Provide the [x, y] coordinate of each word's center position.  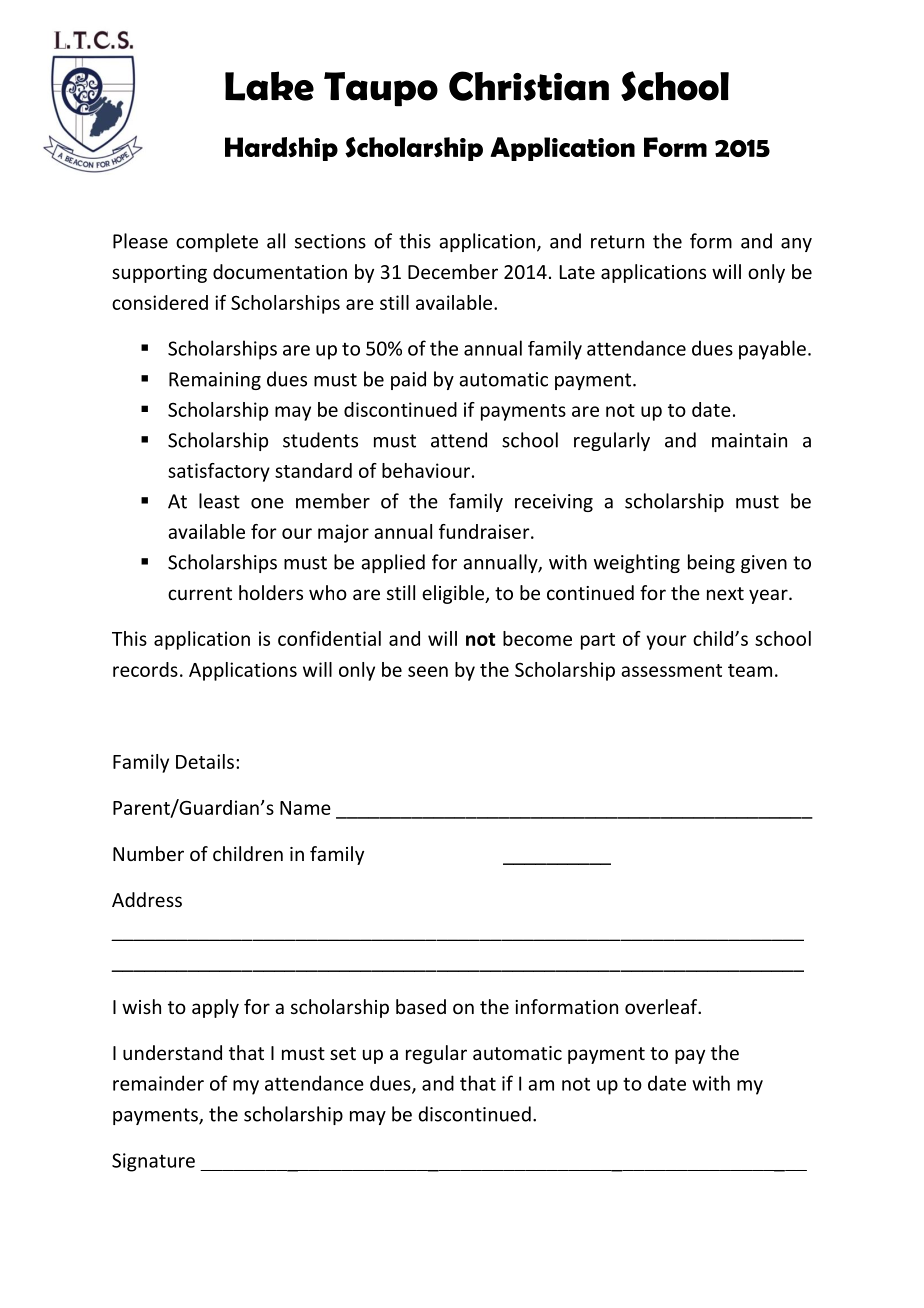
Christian [529, 86]
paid [408, 380]
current [200, 593]
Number [148, 853]
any [796, 245]
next [725, 593]
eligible [454, 594]
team [750, 670]
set [343, 1053]
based [421, 1006]
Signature [153, 1162]
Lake [269, 86]
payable [772, 350]
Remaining [215, 381]
